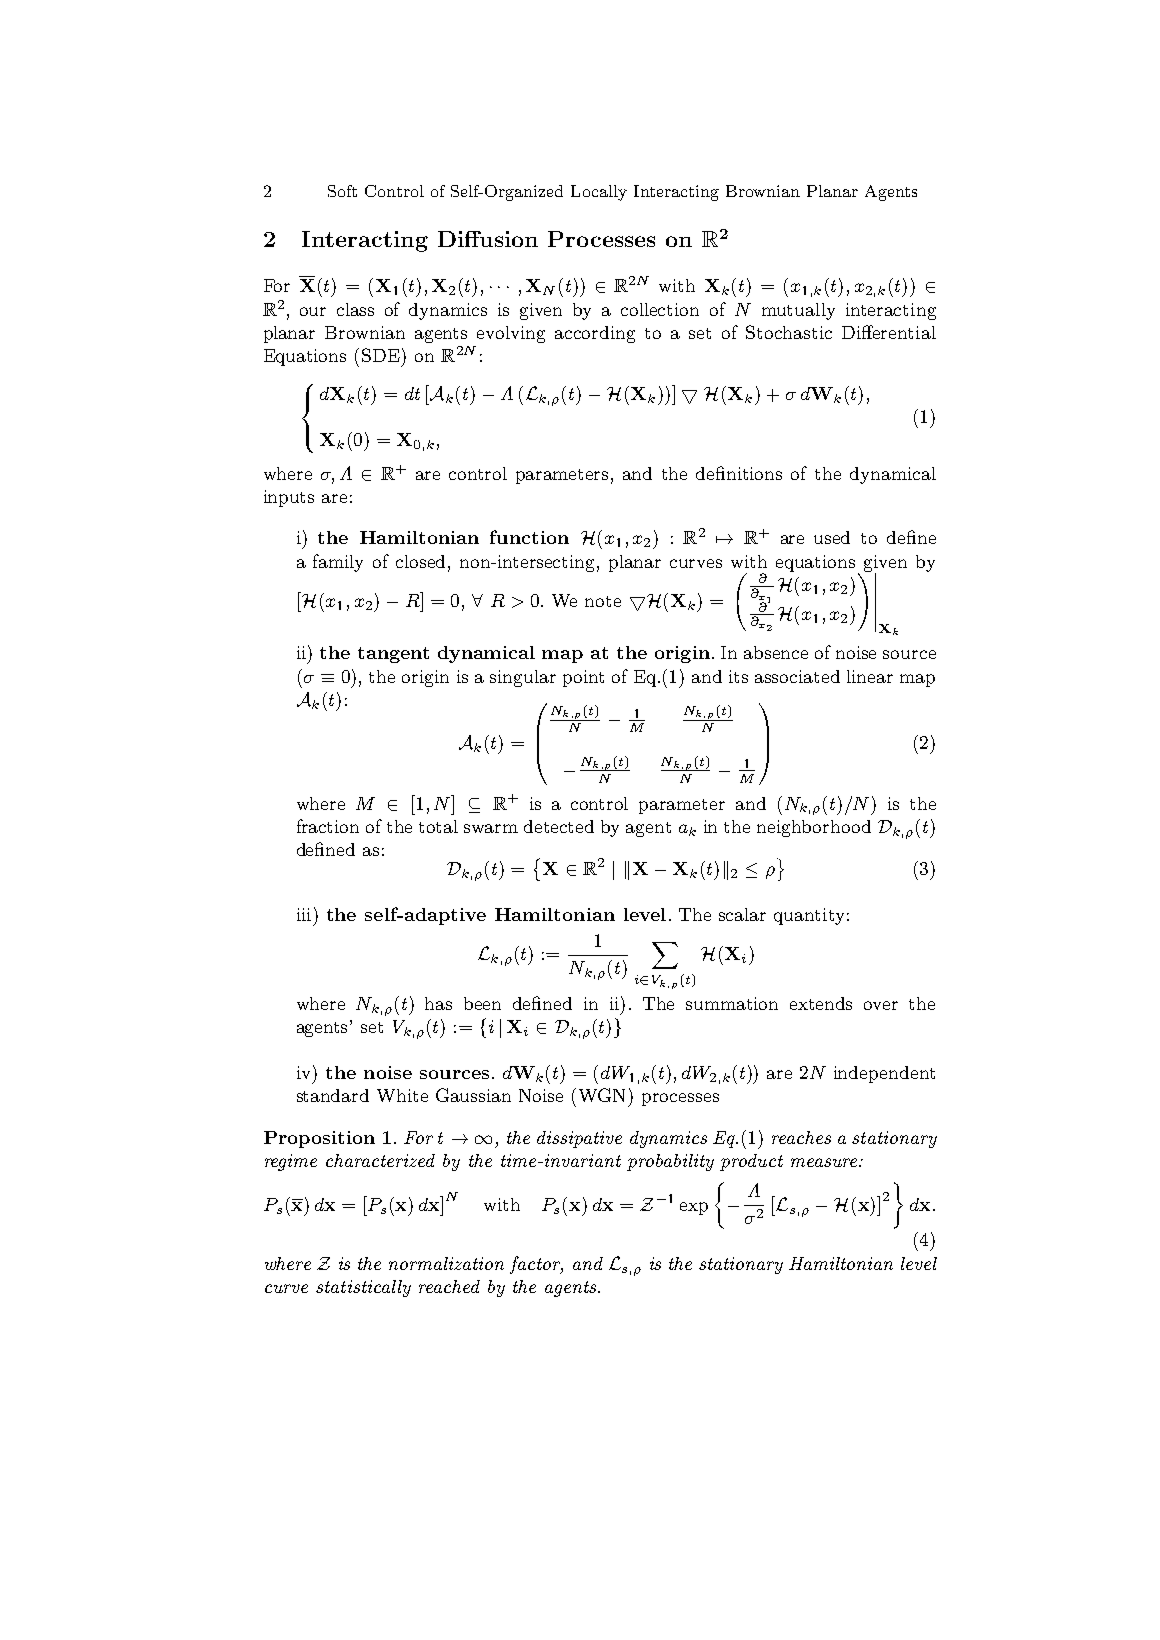  Describe the element at coordinates (798, 311) in the screenshot. I see `mutually` at that location.
